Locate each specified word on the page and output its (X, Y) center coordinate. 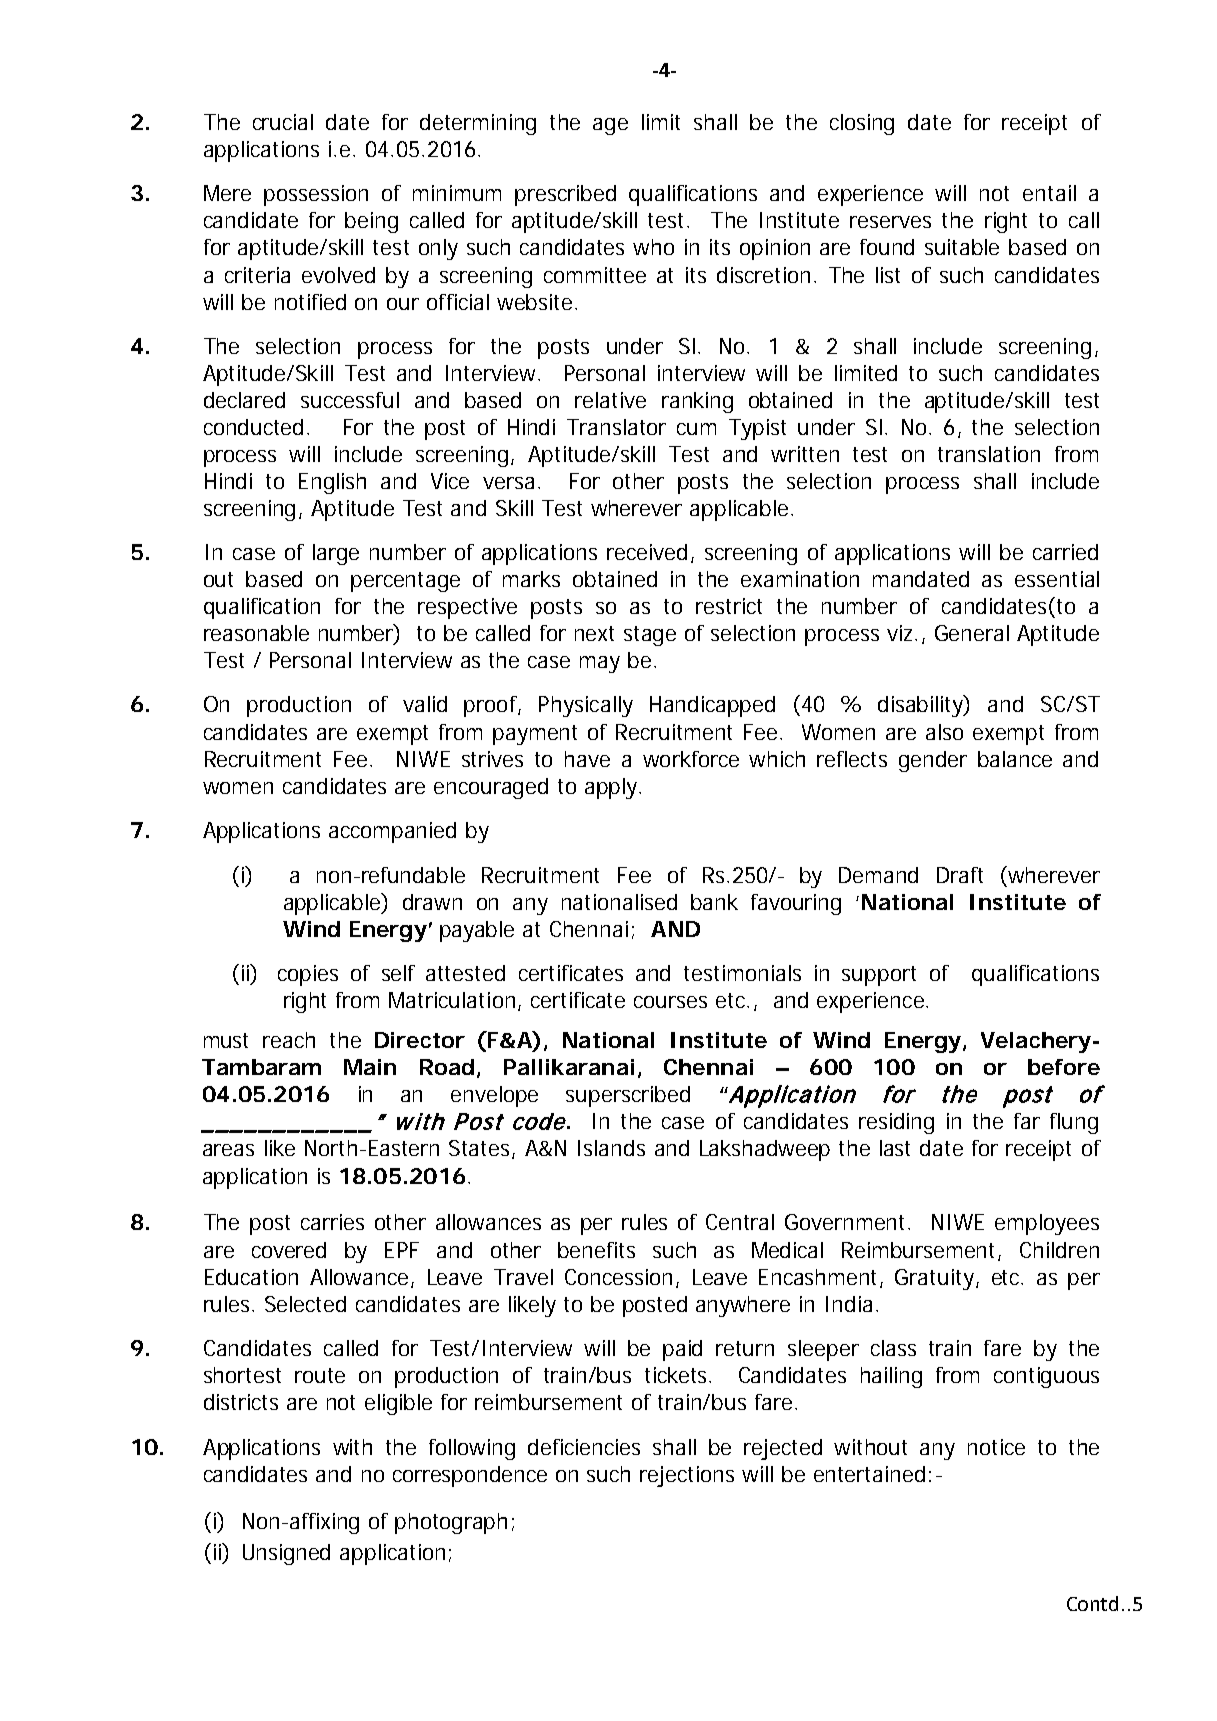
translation (989, 454)
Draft (960, 875)
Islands (611, 1148)
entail (1049, 193)
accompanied (392, 832)
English (332, 483)
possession (316, 195)
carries (332, 1222)
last (895, 1148)
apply (612, 788)
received (647, 552)
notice (996, 1447)
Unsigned (286, 1554)
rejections (687, 1476)
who (653, 247)
